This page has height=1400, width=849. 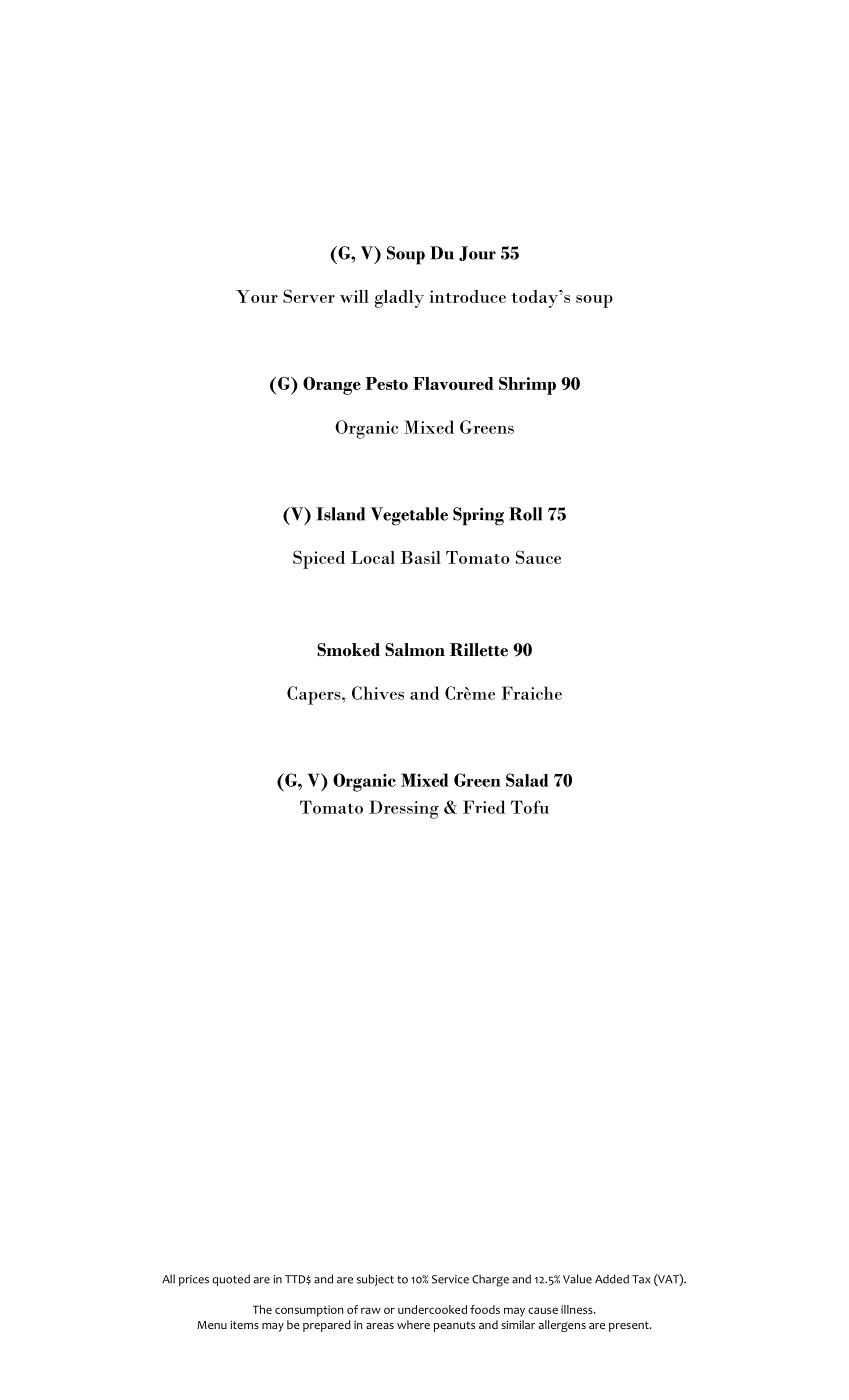 I want to click on Tofu, so click(x=530, y=807).
